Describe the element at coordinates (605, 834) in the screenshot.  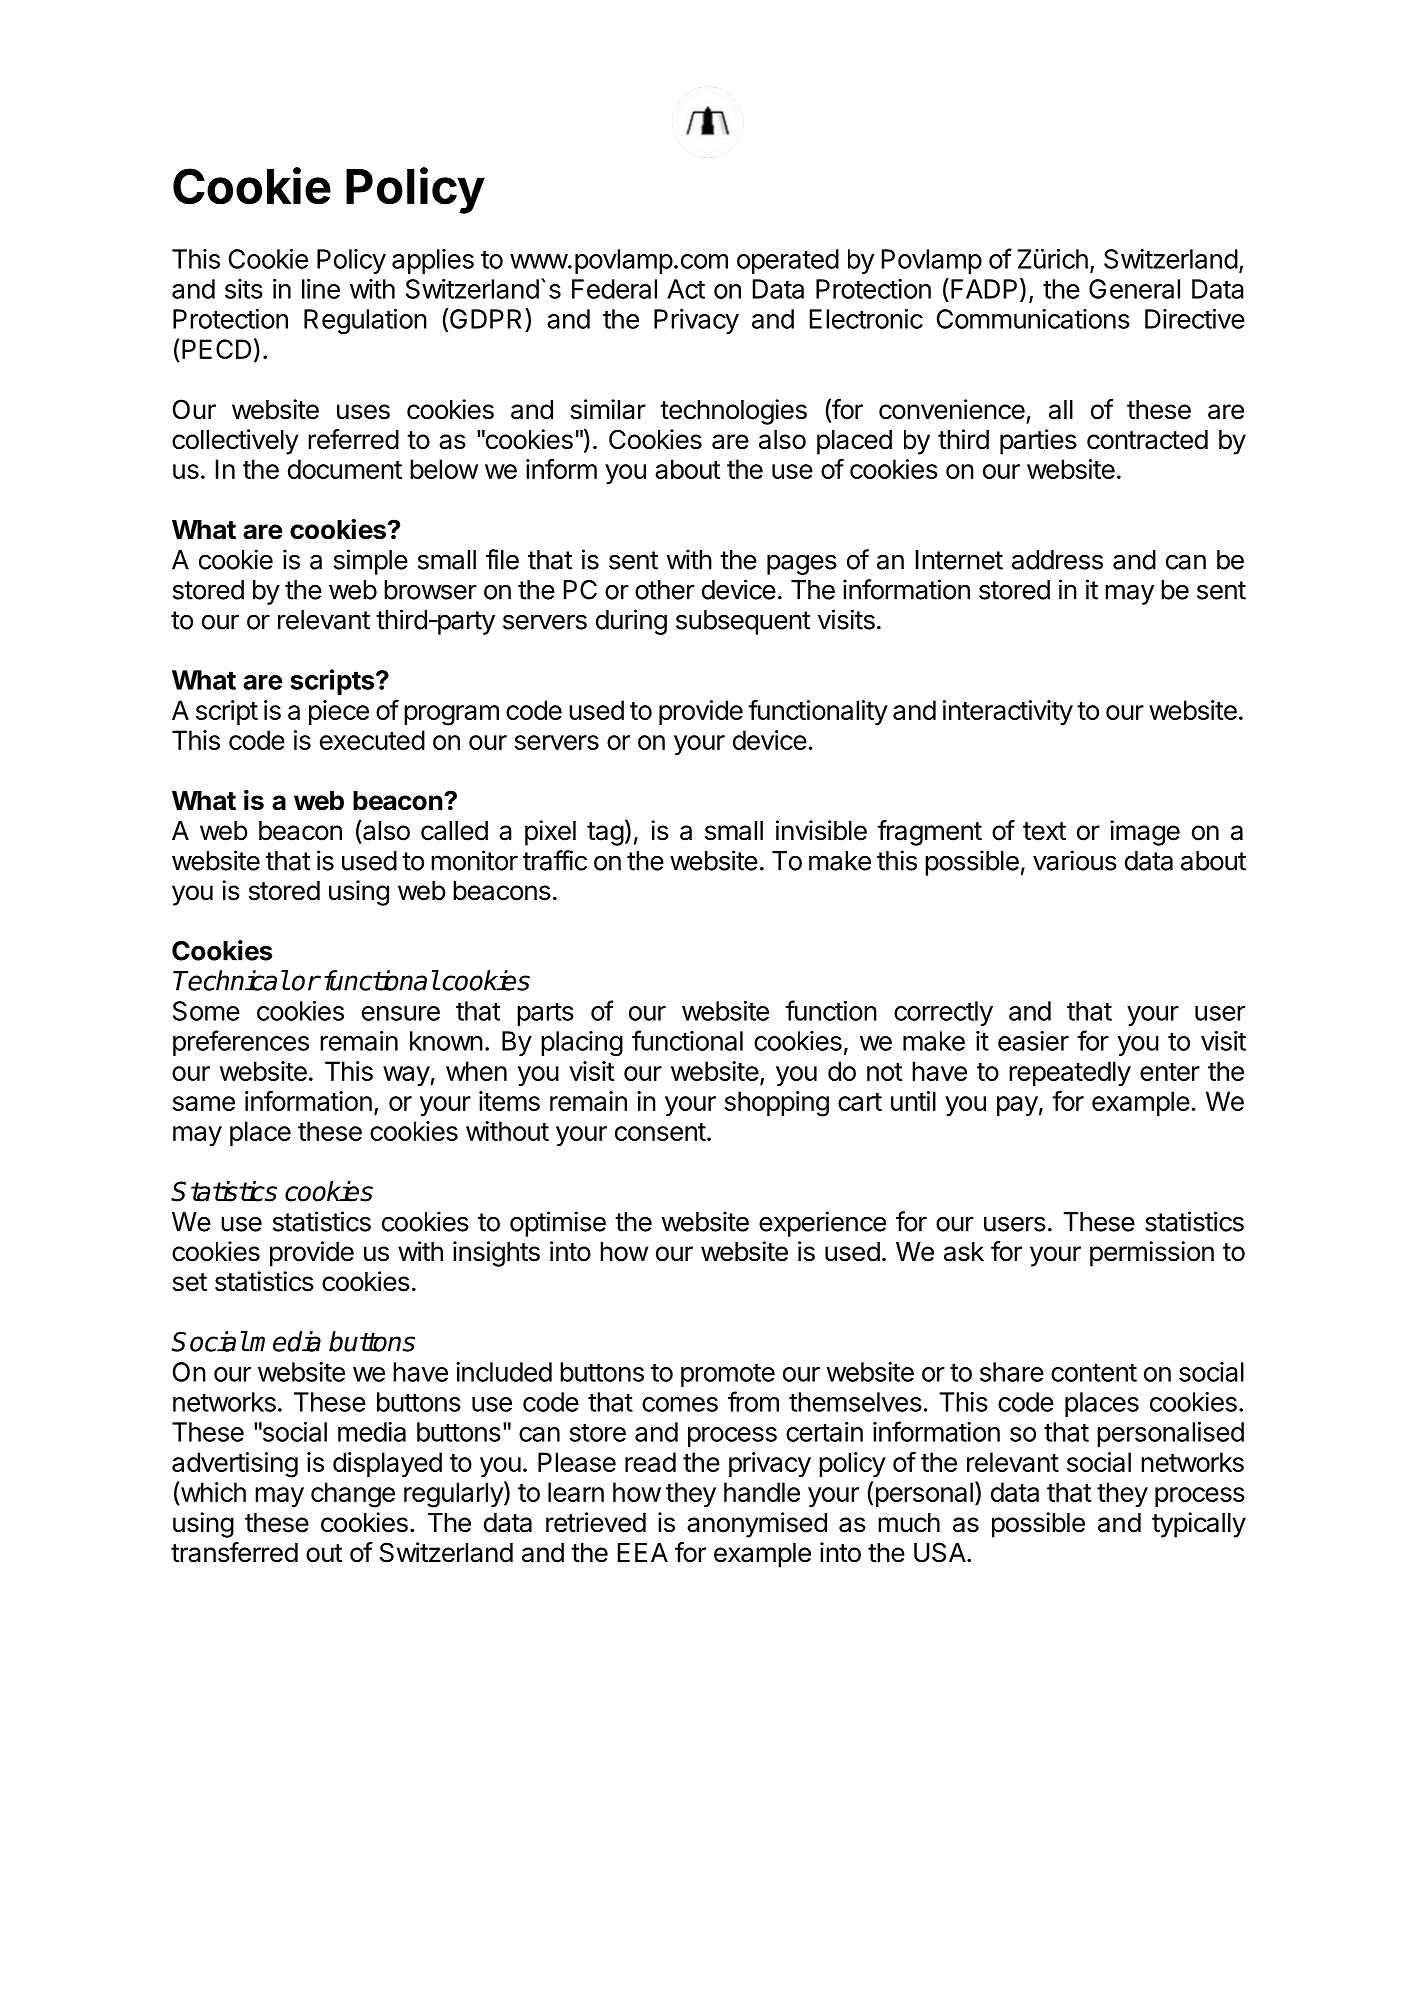
I see `tag` at that location.
